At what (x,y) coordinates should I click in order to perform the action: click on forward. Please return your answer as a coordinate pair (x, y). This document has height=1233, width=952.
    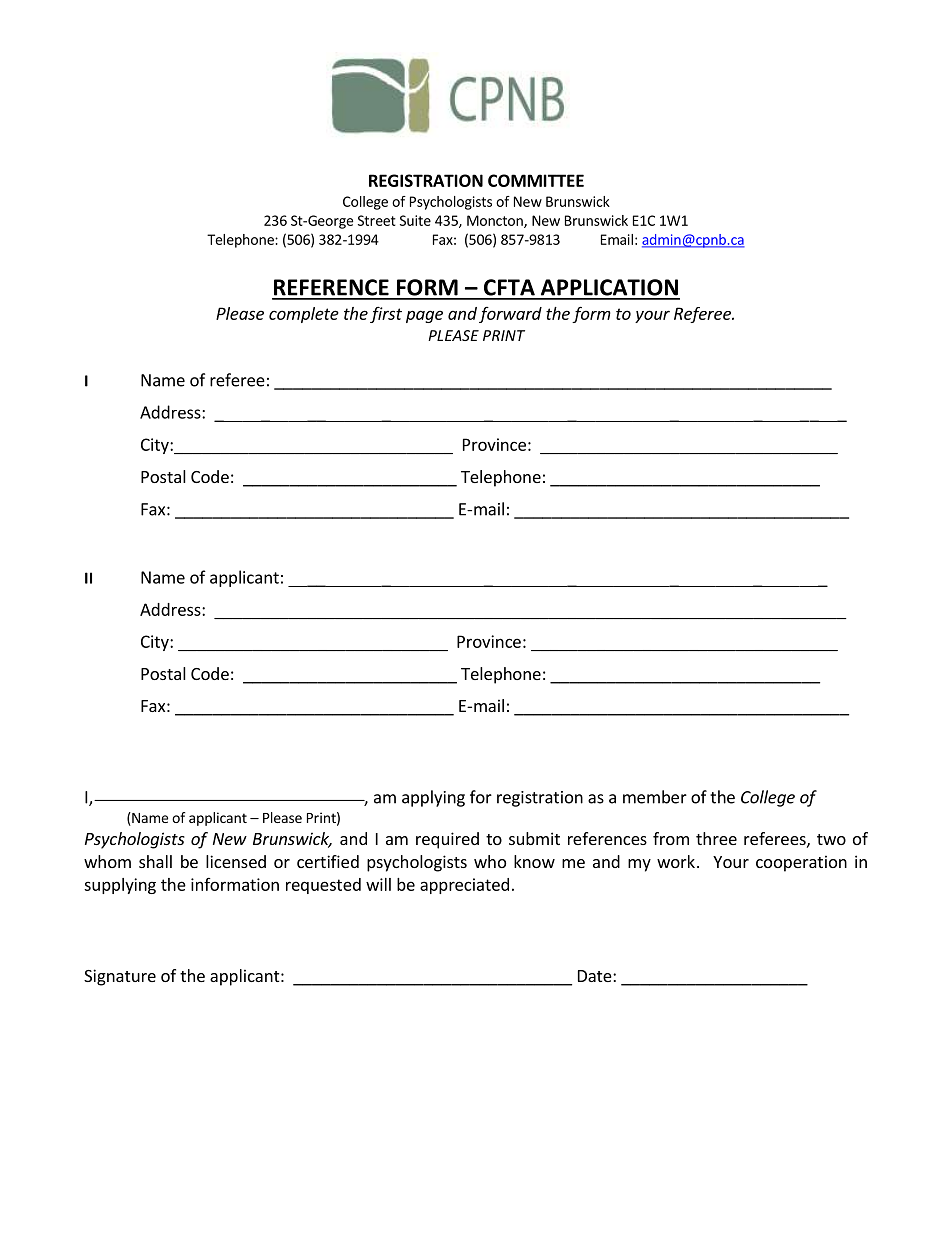
    Looking at the image, I should click on (510, 315).
